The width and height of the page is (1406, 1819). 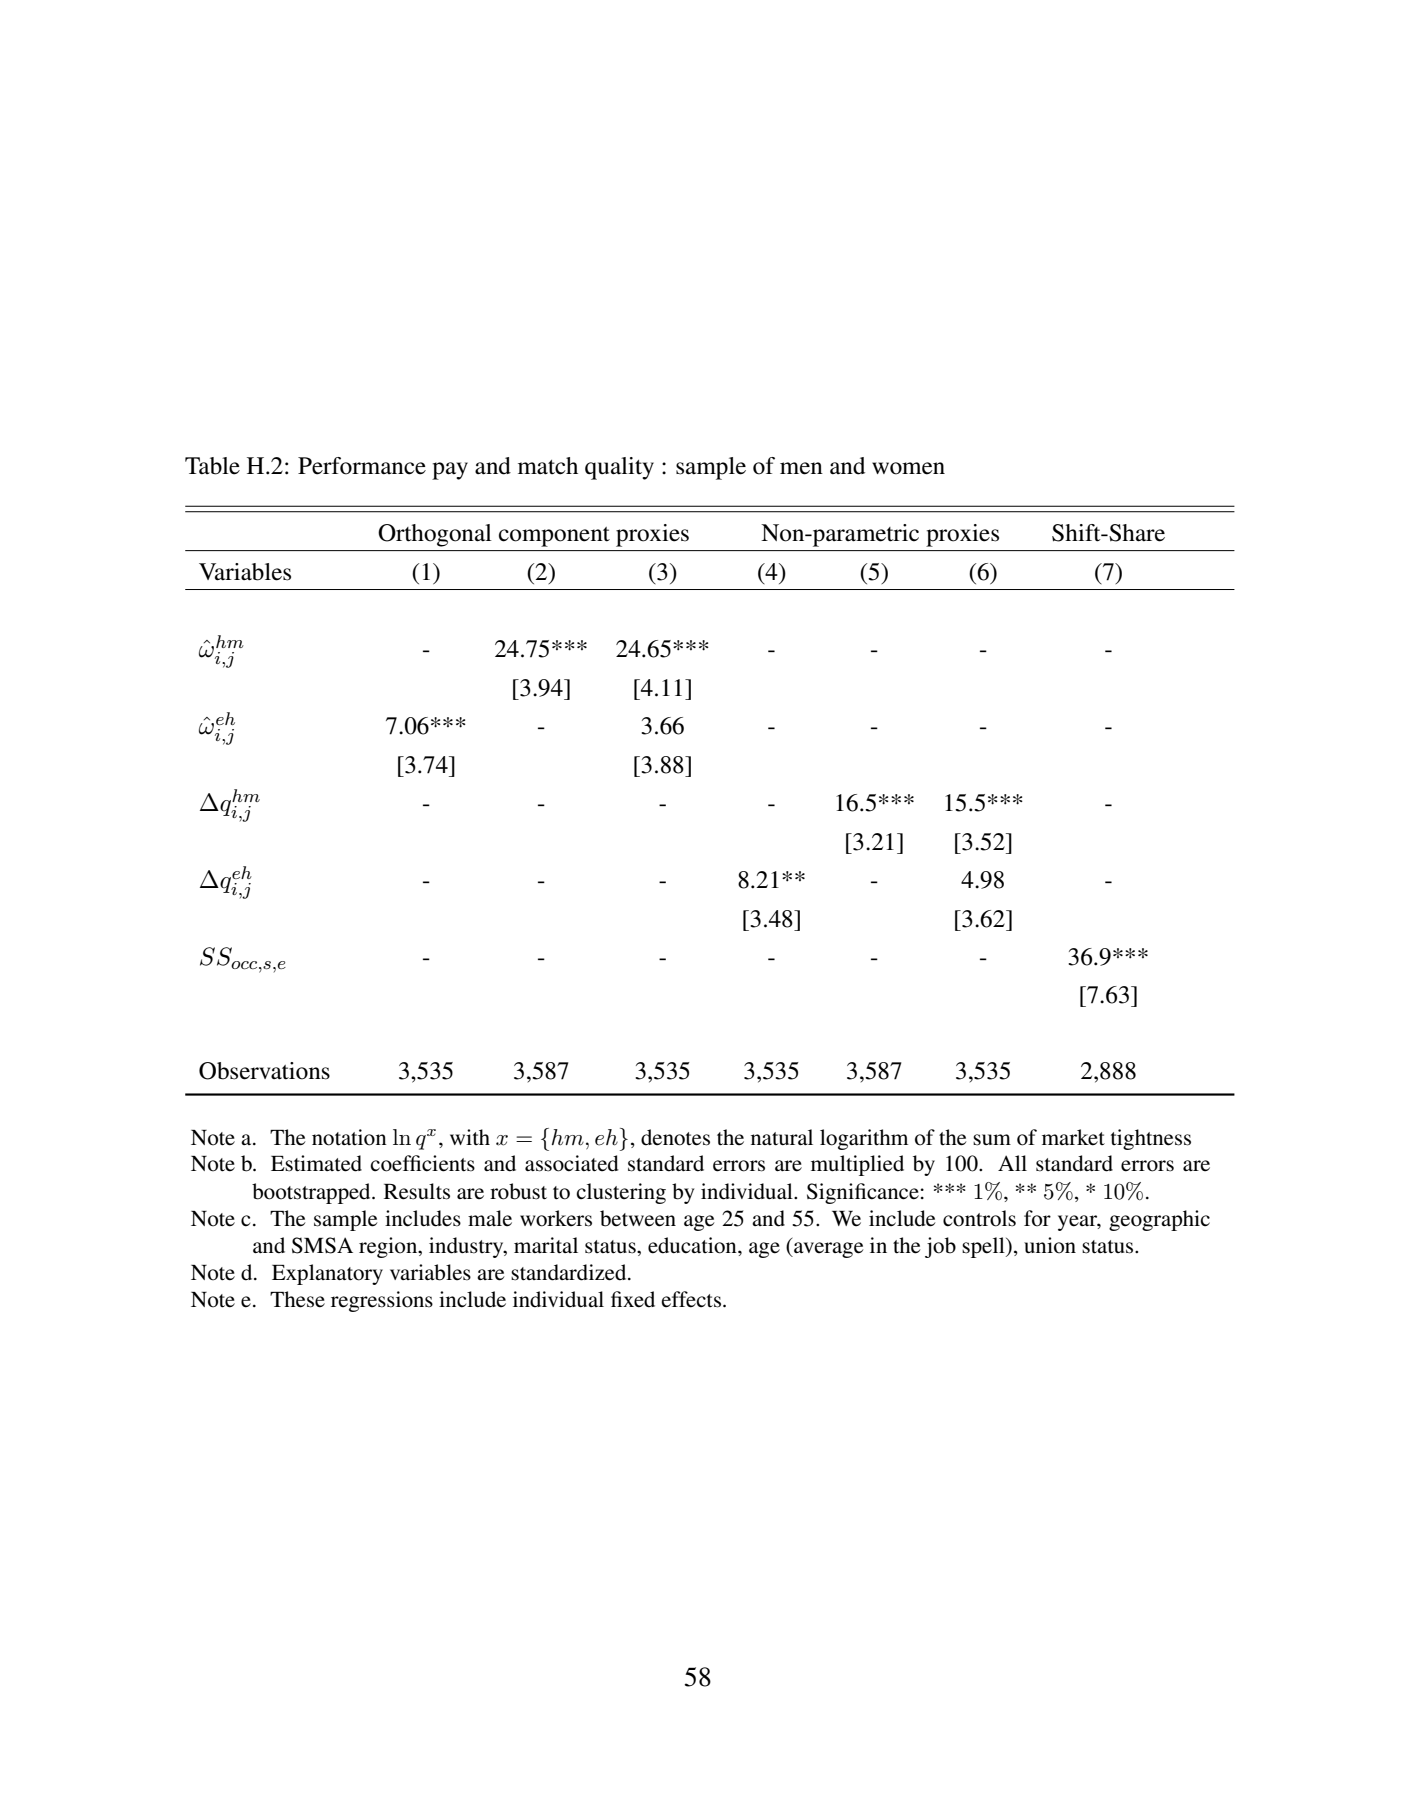 What do you see at coordinates (362, 466) in the page?
I see `Performance` at bounding box center [362, 466].
